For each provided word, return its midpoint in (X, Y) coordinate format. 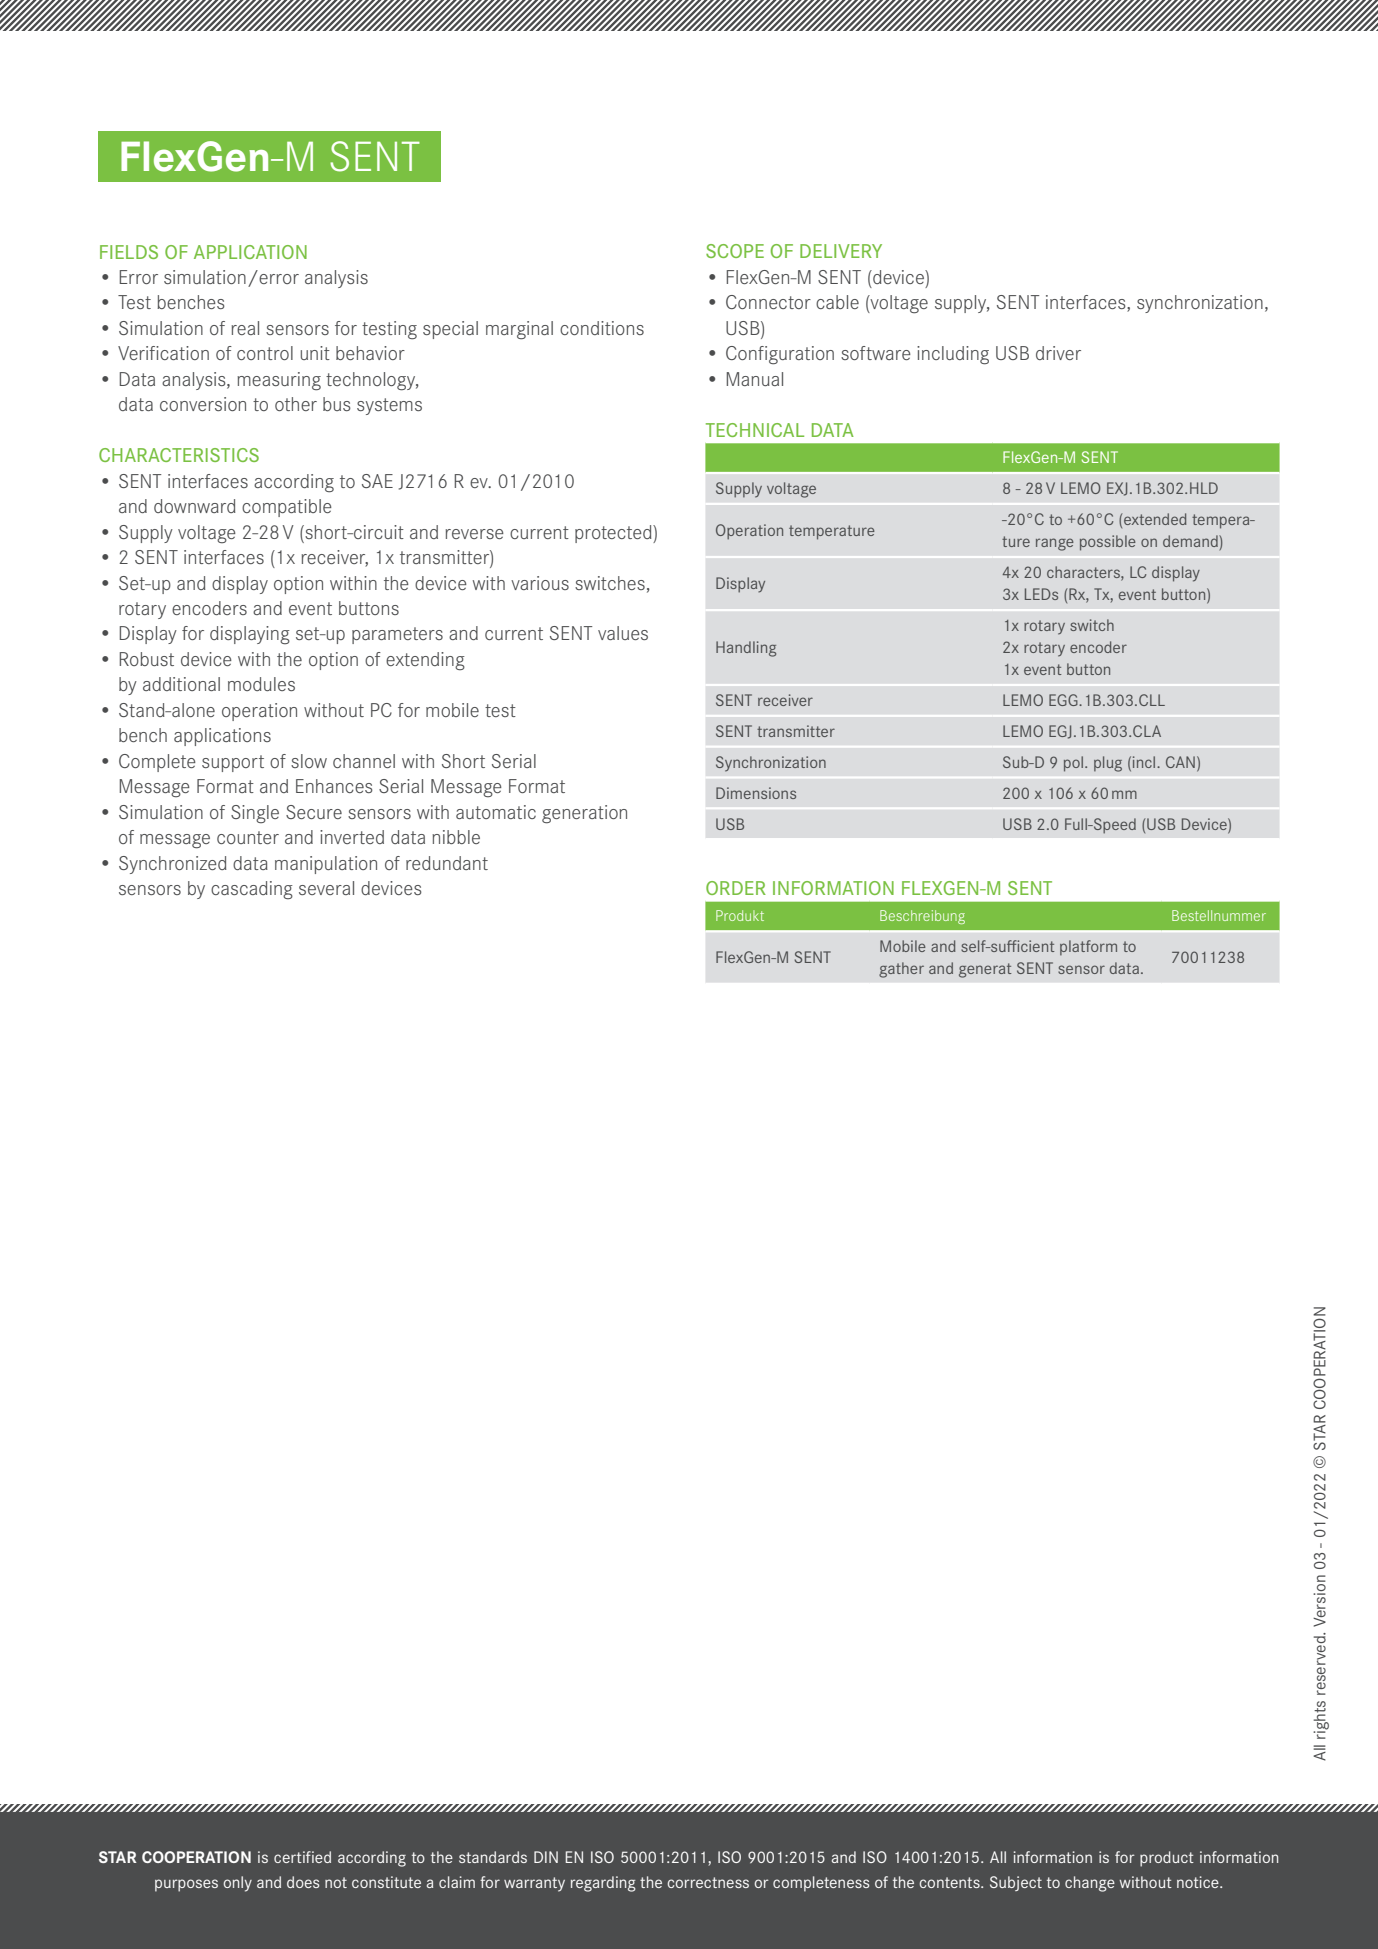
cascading (252, 890)
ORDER (736, 888)
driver (1058, 353)
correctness (708, 1882)
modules (261, 684)
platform (1088, 947)
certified (302, 1857)
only (237, 1884)
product (1167, 1859)
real (245, 328)
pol (1073, 764)
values (623, 633)
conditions (602, 328)
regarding (603, 1884)
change (1090, 1884)
